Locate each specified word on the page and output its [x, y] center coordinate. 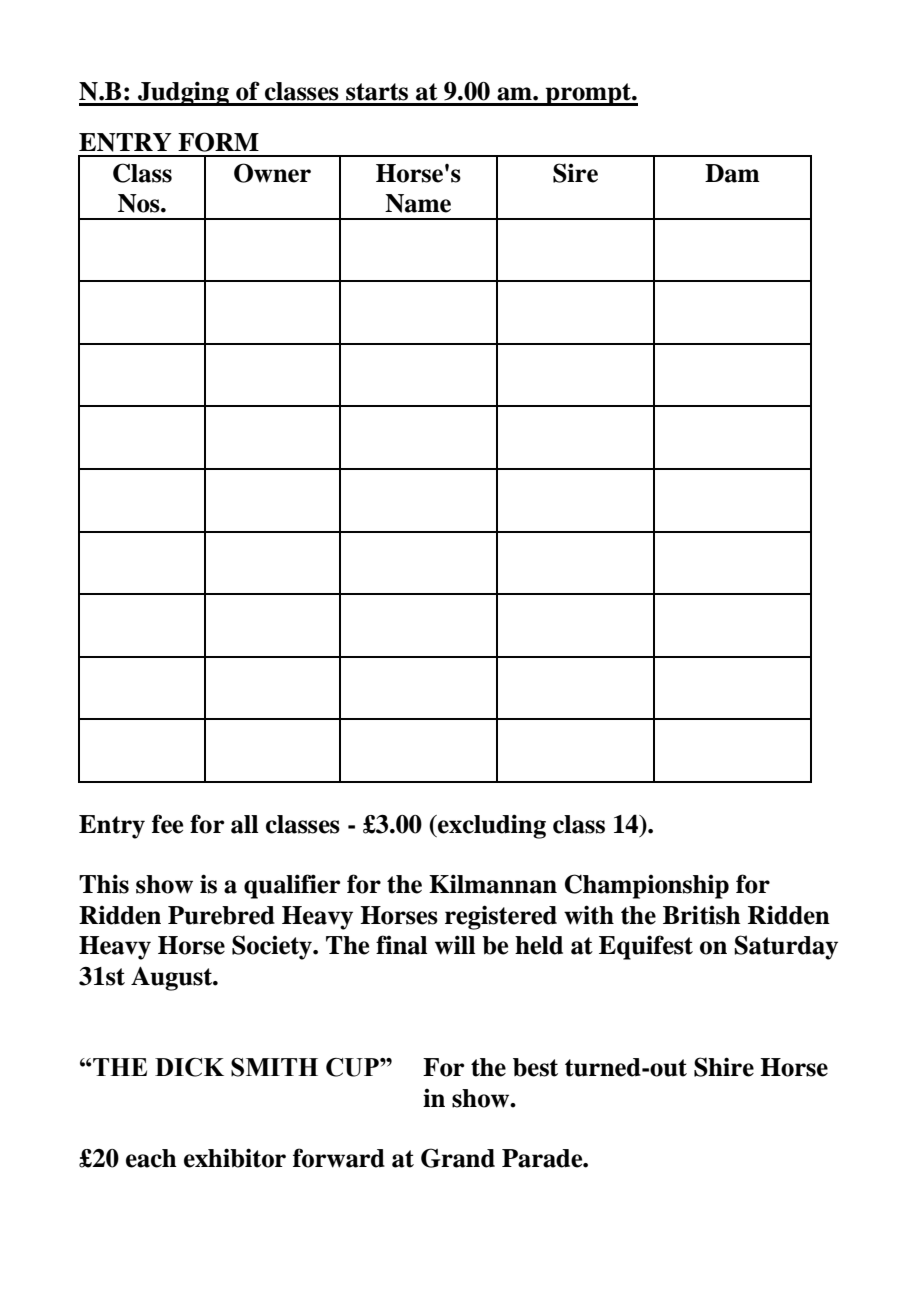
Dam [732, 173]
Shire [724, 1067]
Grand [458, 1158]
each [151, 1158]
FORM [218, 142]
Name [418, 203]
